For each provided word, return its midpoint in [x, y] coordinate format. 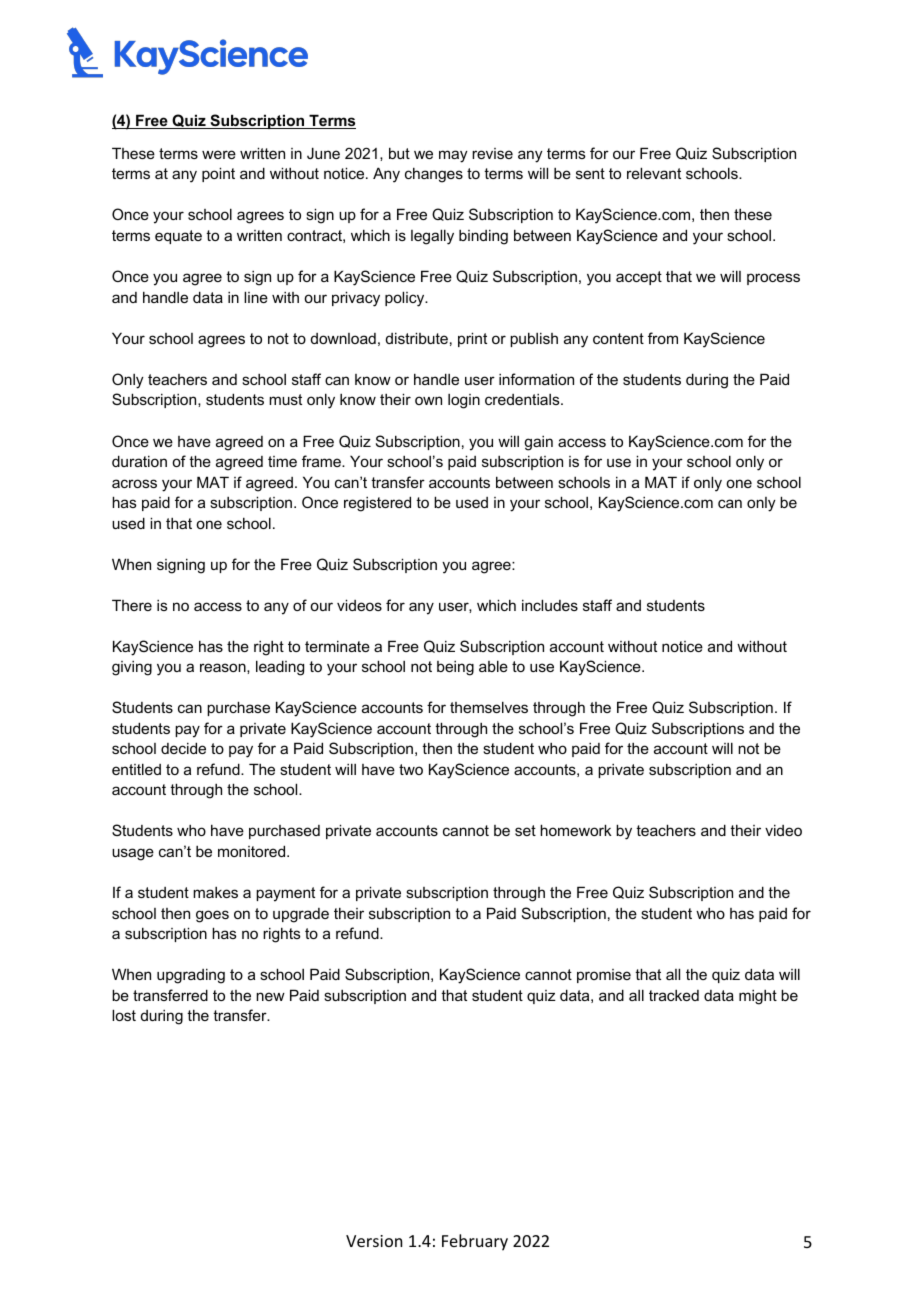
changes [434, 175]
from [663, 338]
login [464, 401]
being [455, 668]
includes [550, 605]
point [218, 174]
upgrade [301, 915]
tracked [674, 995]
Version [374, 1241]
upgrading [191, 976]
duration [139, 461]
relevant [654, 173]
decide [183, 748]
